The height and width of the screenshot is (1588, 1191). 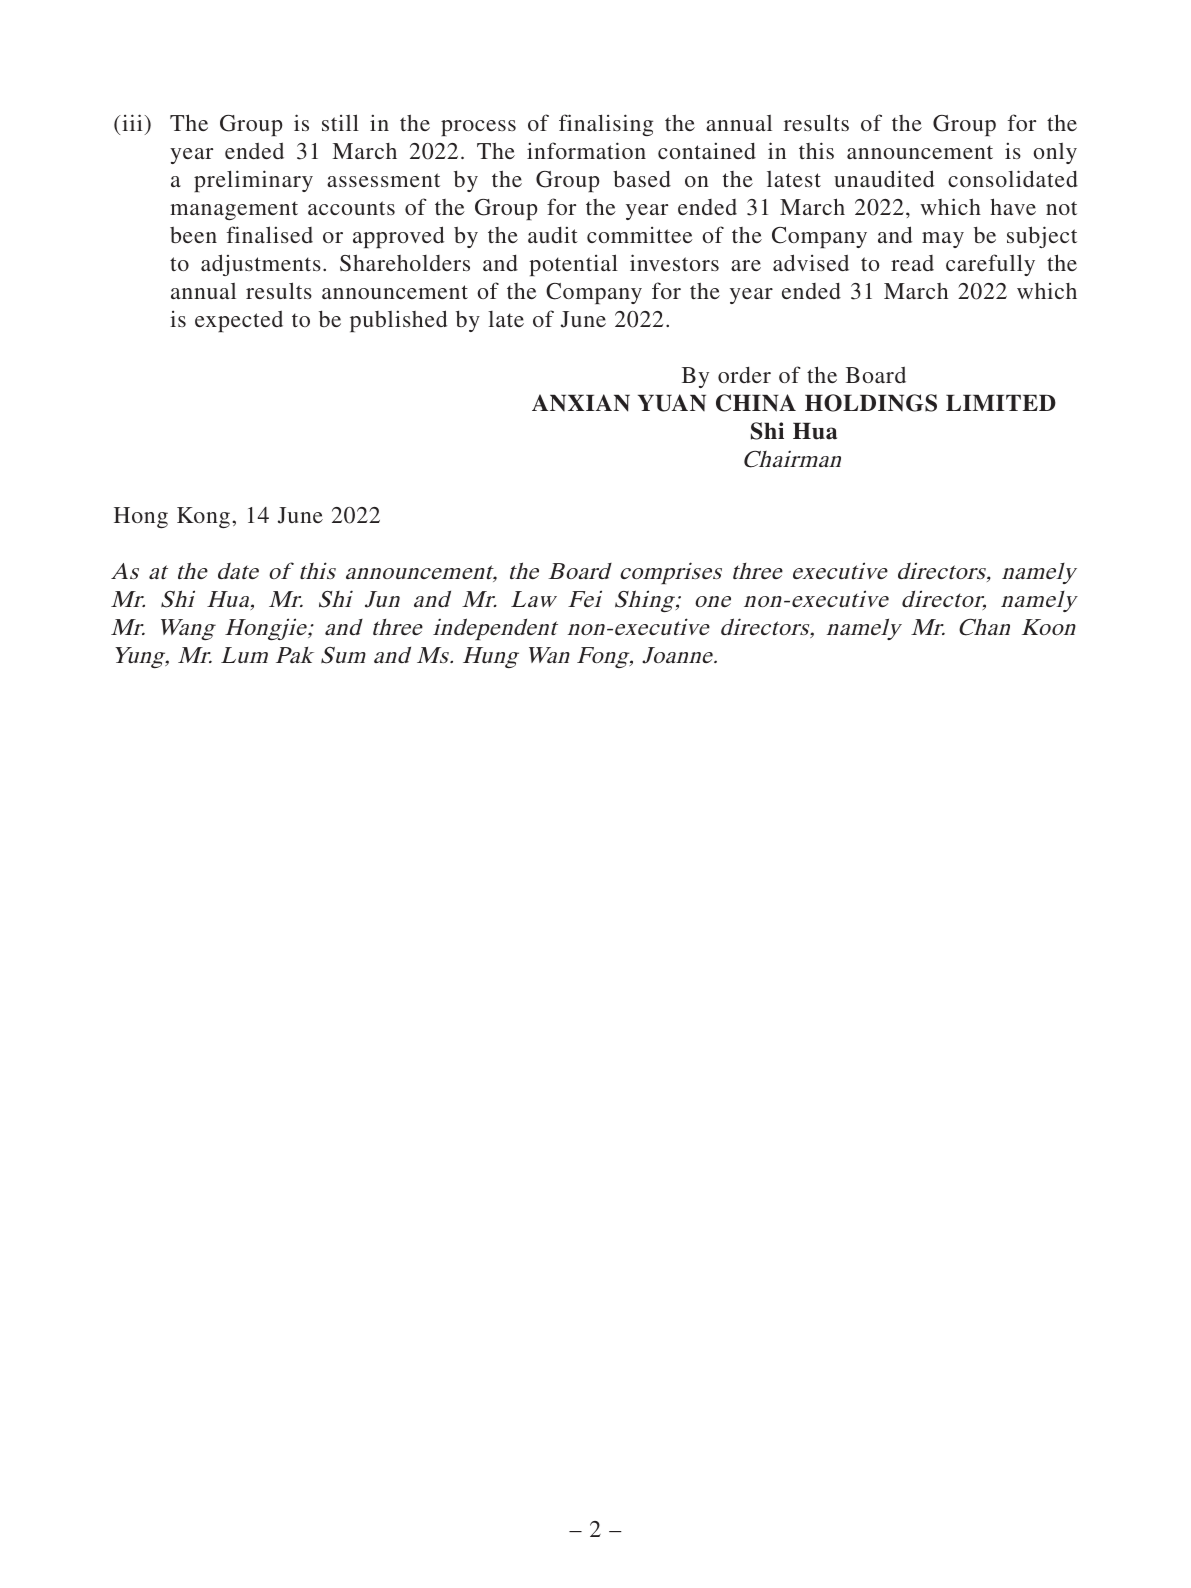 I want to click on published, so click(x=398, y=321).
